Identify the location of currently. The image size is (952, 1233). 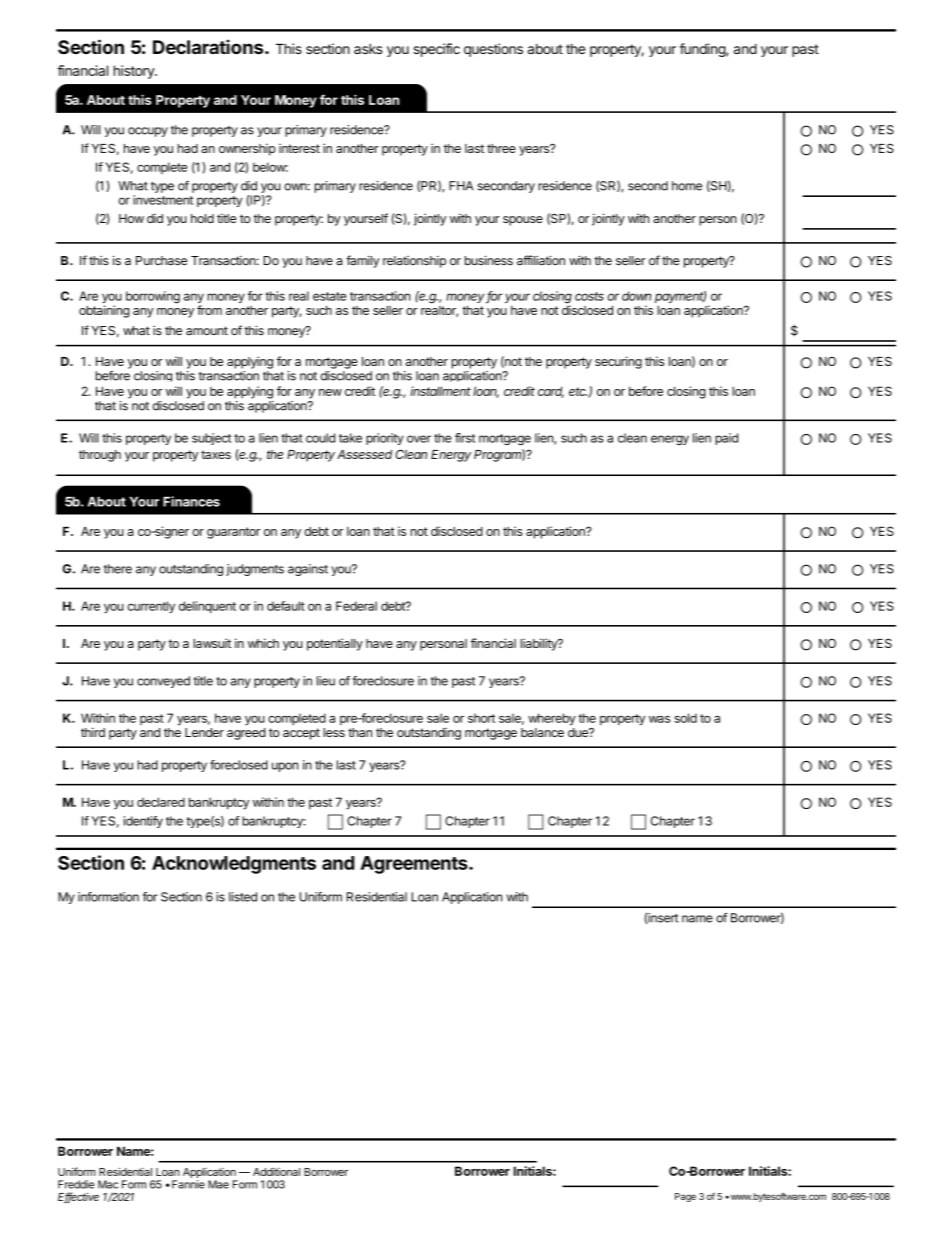
(151, 607).
